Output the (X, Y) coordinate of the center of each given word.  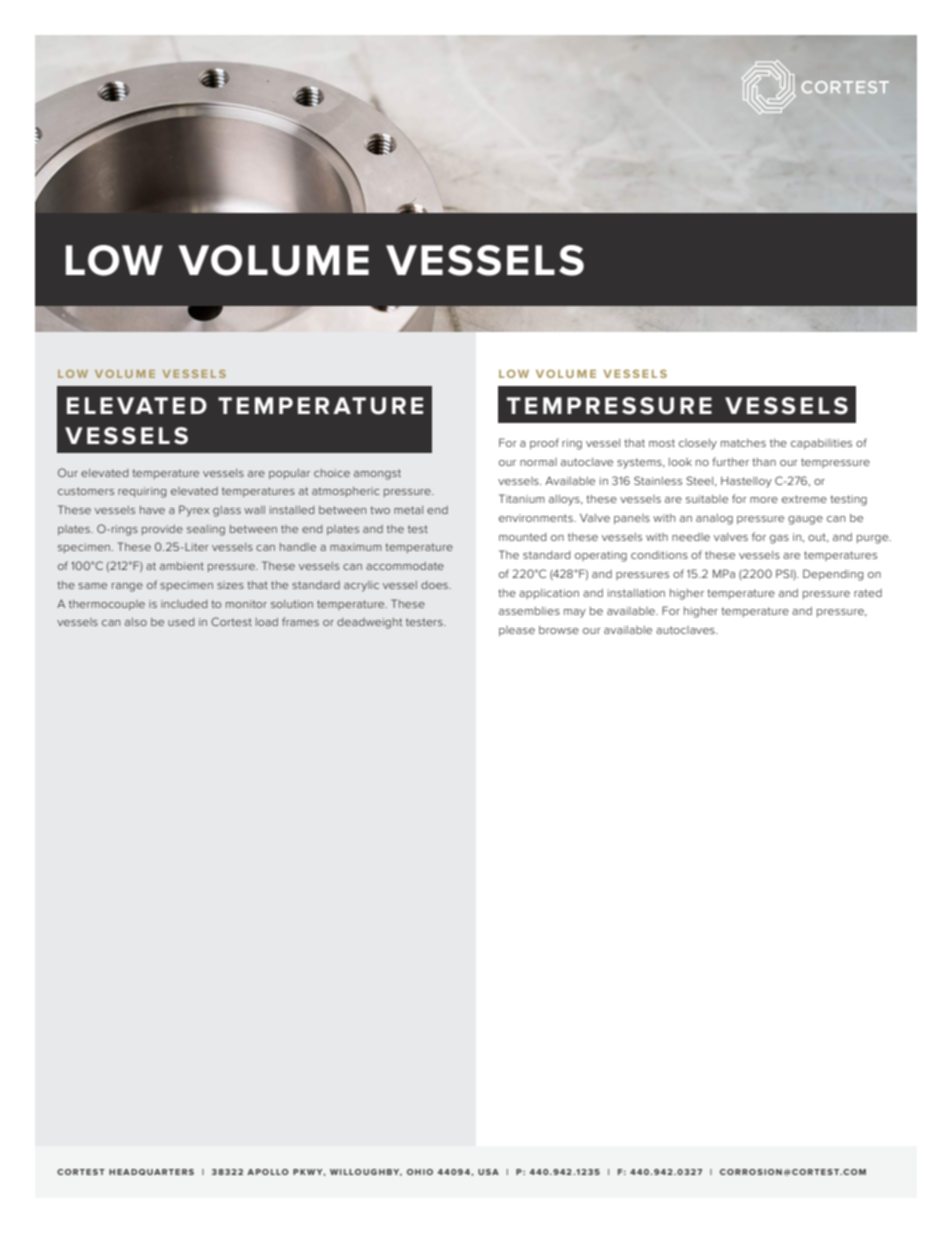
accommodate (405, 566)
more (764, 500)
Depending (833, 575)
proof (544, 443)
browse (559, 630)
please (517, 631)
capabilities (821, 444)
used (181, 622)
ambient (182, 566)
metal (408, 510)
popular (289, 474)
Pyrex (194, 511)
